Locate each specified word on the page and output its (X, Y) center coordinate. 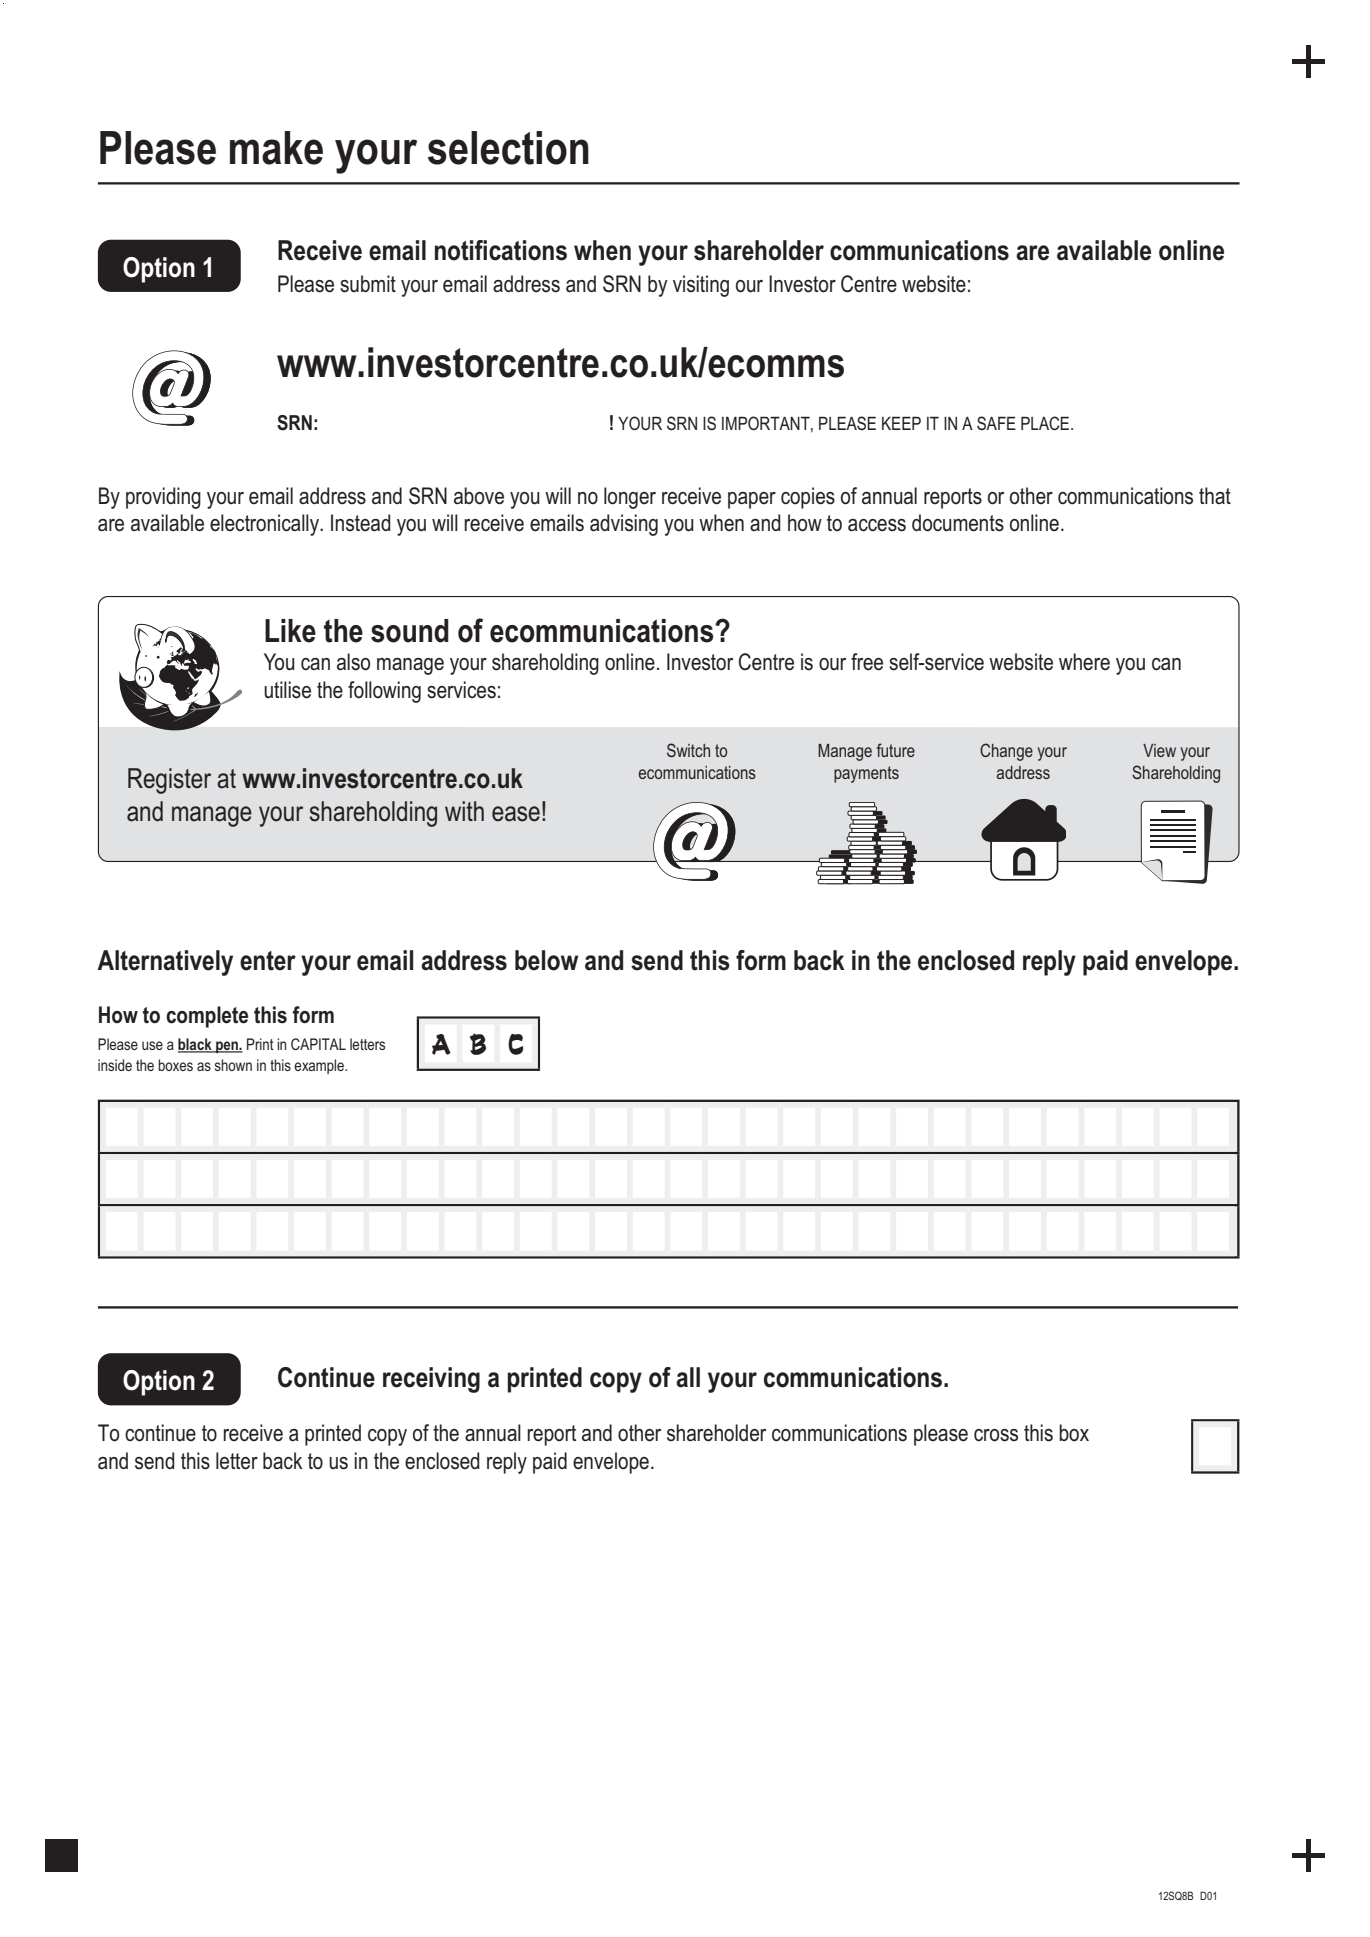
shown (233, 1065)
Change (1006, 752)
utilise (287, 690)
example (320, 1066)
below (546, 960)
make (276, 148)
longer (630, 498)
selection (508, 148)
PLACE (1046, 423)
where (1084, 662)
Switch (688, 750)
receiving (431, 1380)
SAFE (996, 423)
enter (268, 961)
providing (163, 498)
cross (996, 1435)
